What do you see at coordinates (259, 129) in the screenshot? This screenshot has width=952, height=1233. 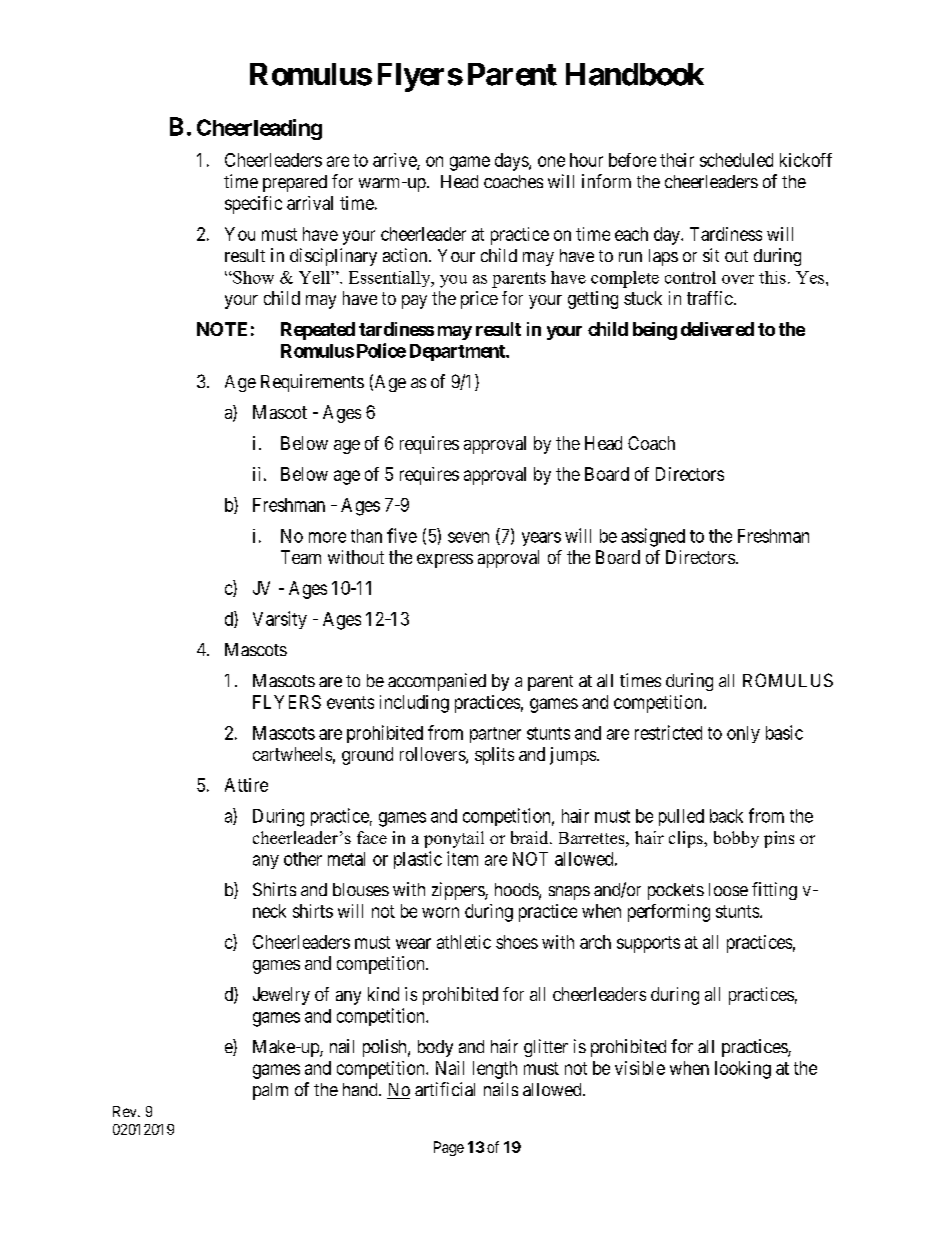 I see `Cheerleading` at bounding box center [259, 129].
